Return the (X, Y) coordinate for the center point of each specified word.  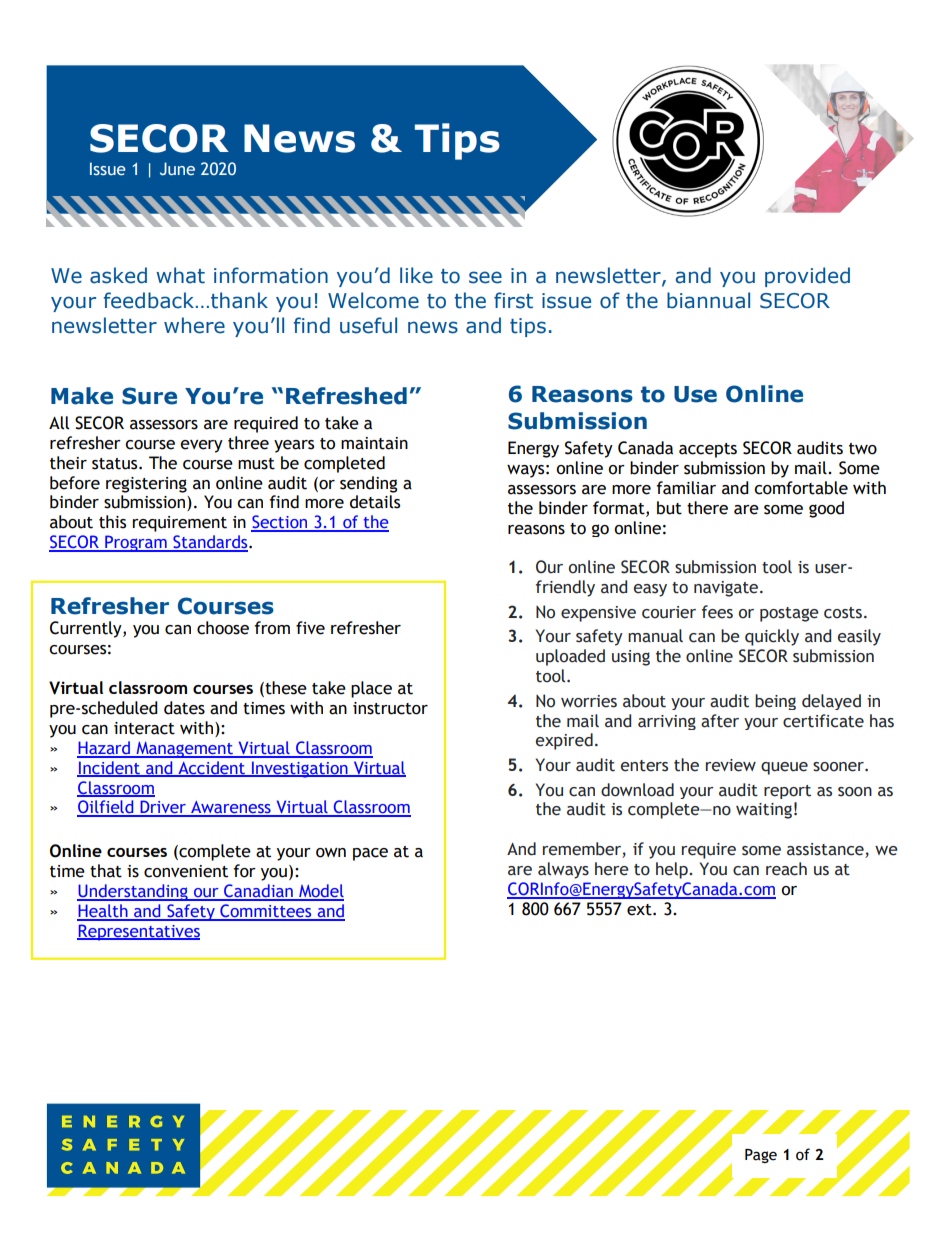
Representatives (138, 932)
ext (640, 910)
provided (807, 277)
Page (761, 1156)
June (177, 168)
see (485, 277)
